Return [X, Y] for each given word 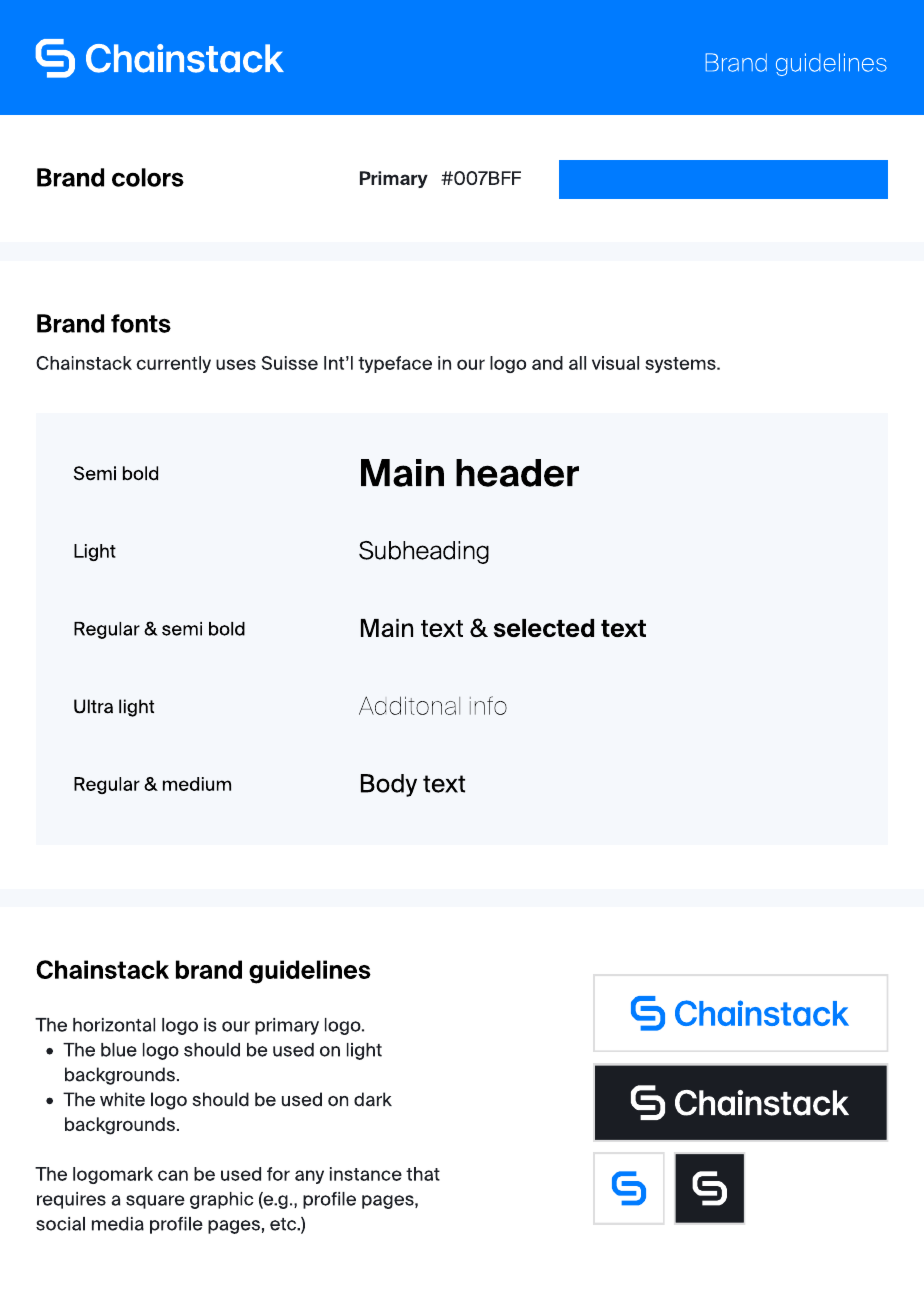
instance [366, 1174]
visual [615, 363]
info [488, 705]
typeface [395, 364]
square [155, 1202]
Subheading [424, 552]
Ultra [93, 706]
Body [389, 785]
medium [197, 784]
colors [148, 177]
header [517, 473]
